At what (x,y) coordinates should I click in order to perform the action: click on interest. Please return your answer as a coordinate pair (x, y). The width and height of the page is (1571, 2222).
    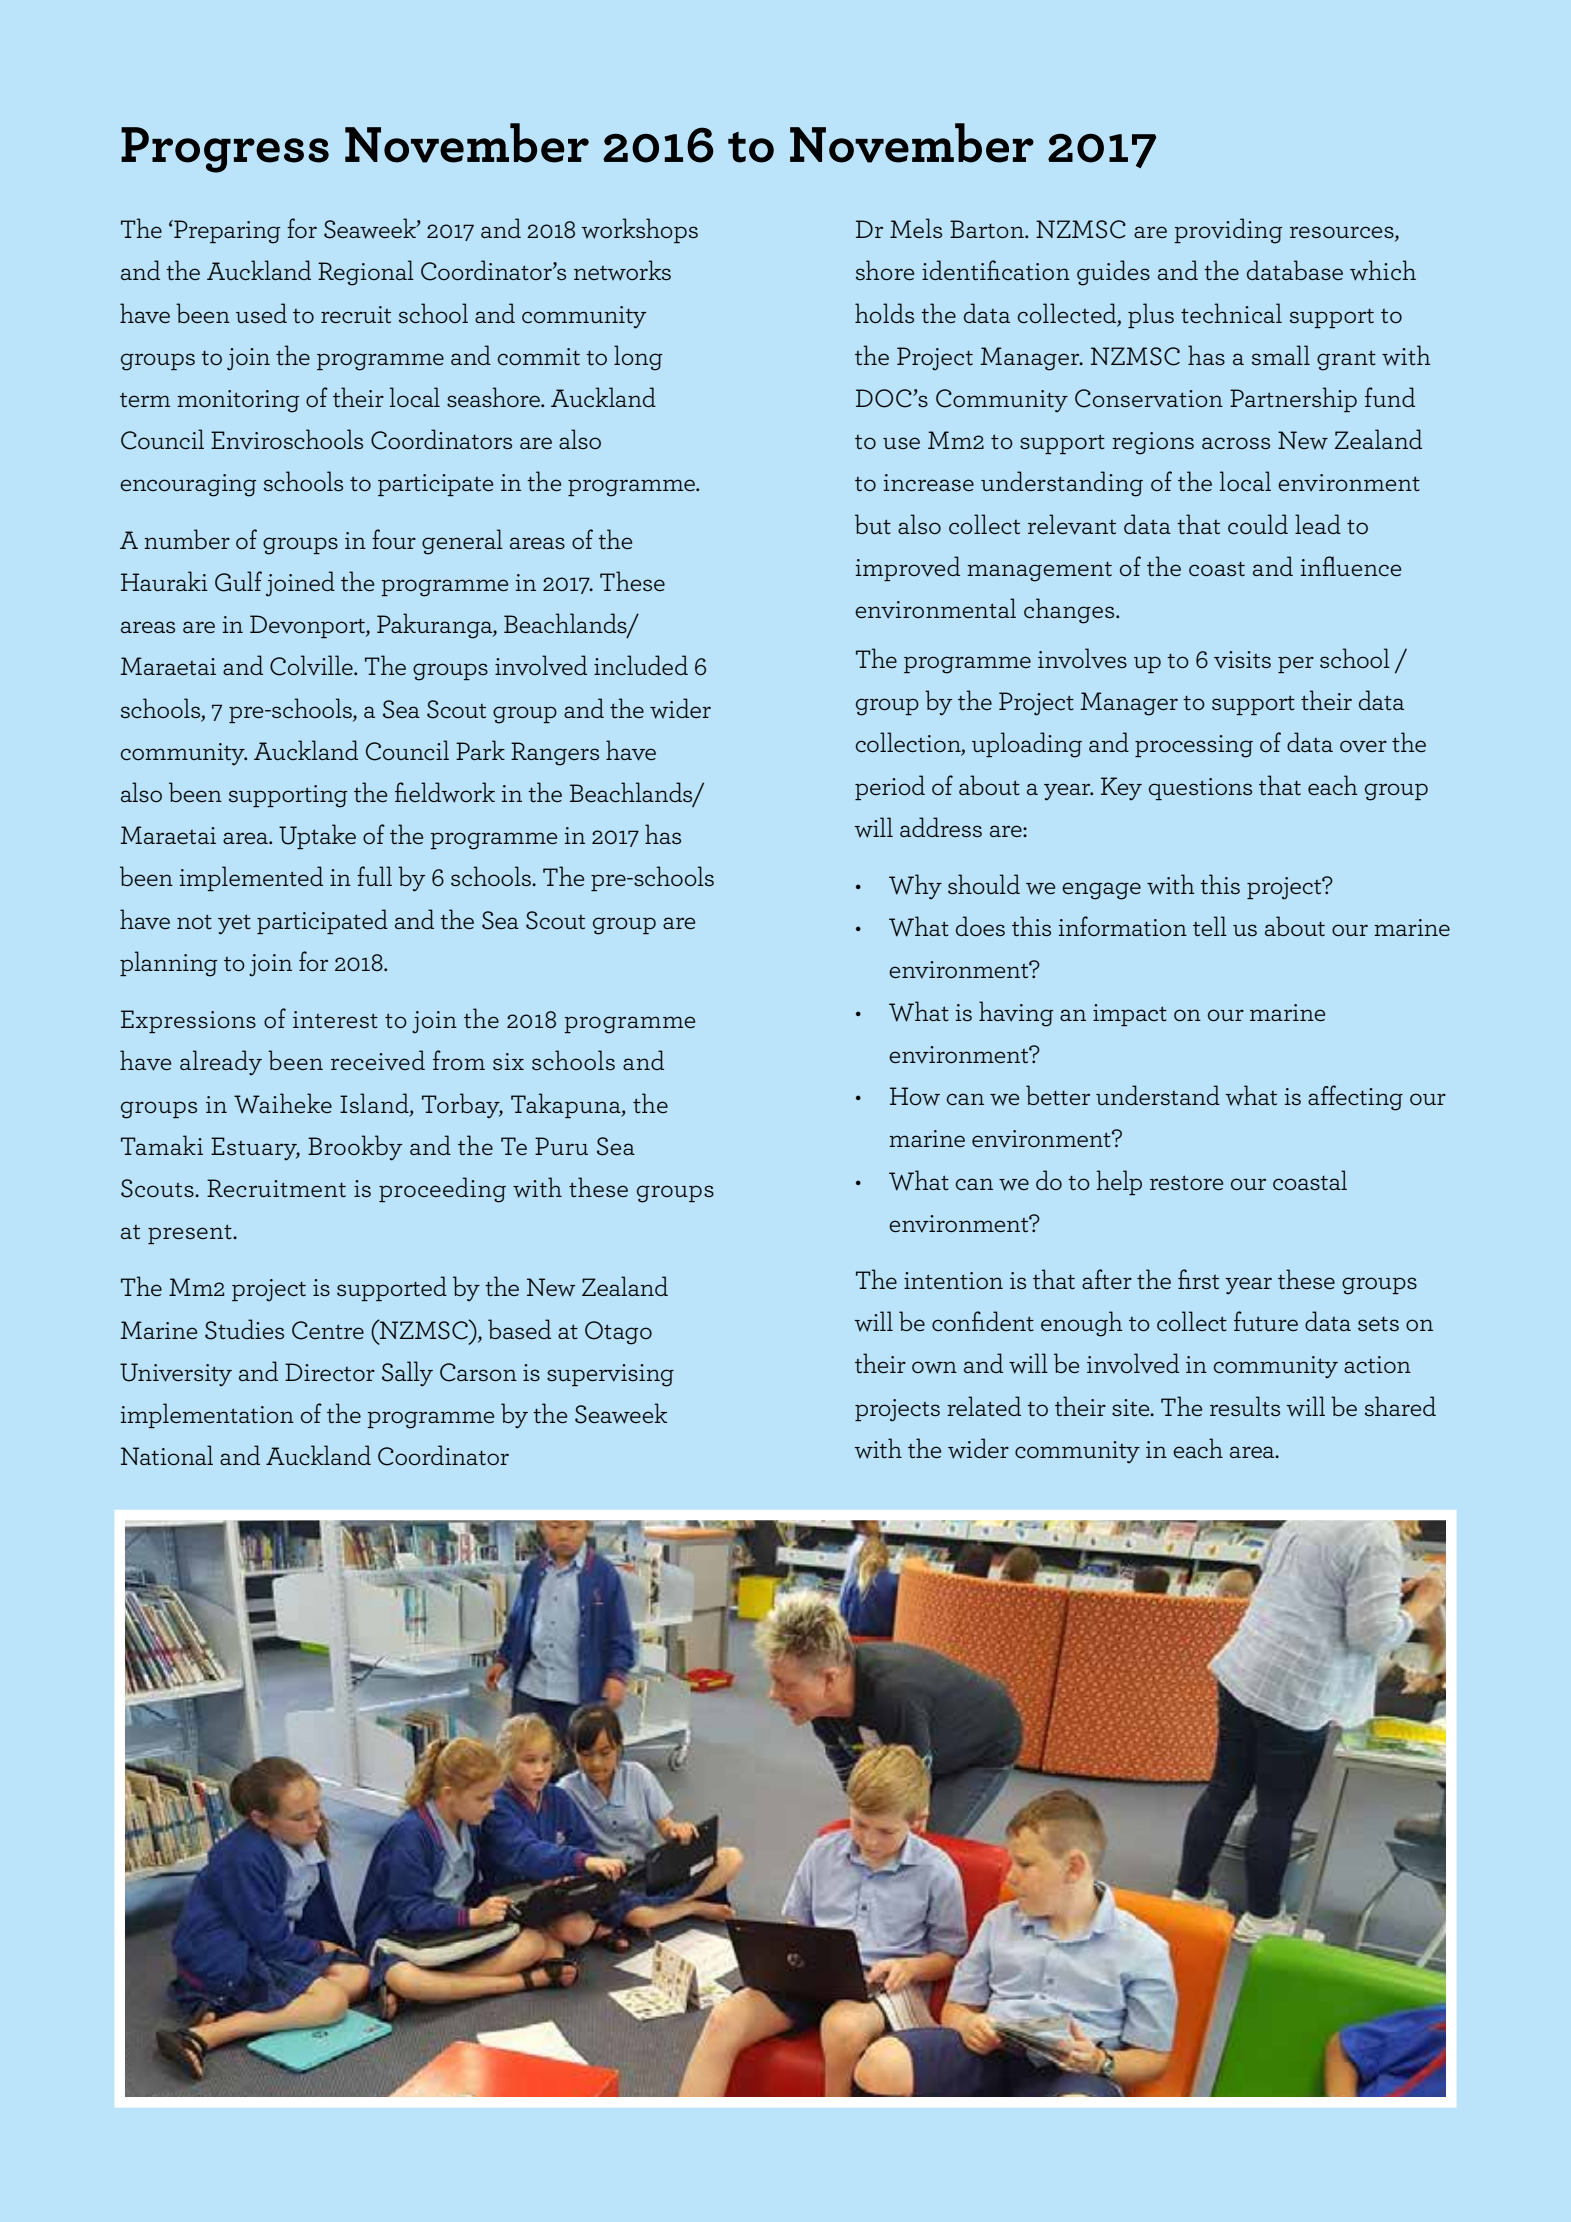
    Looking at the image, I should click on (335, 1019).
